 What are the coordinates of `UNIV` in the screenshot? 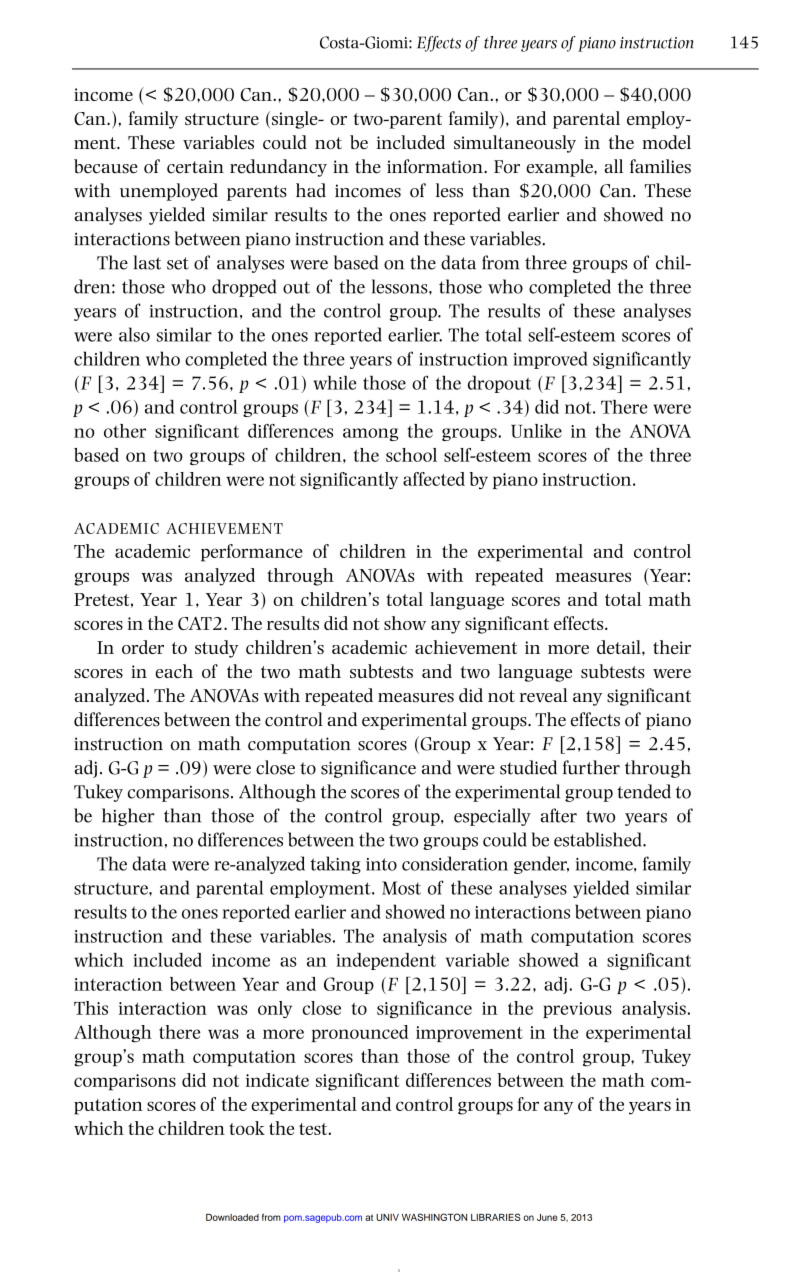 It's located at (387, 1217).
